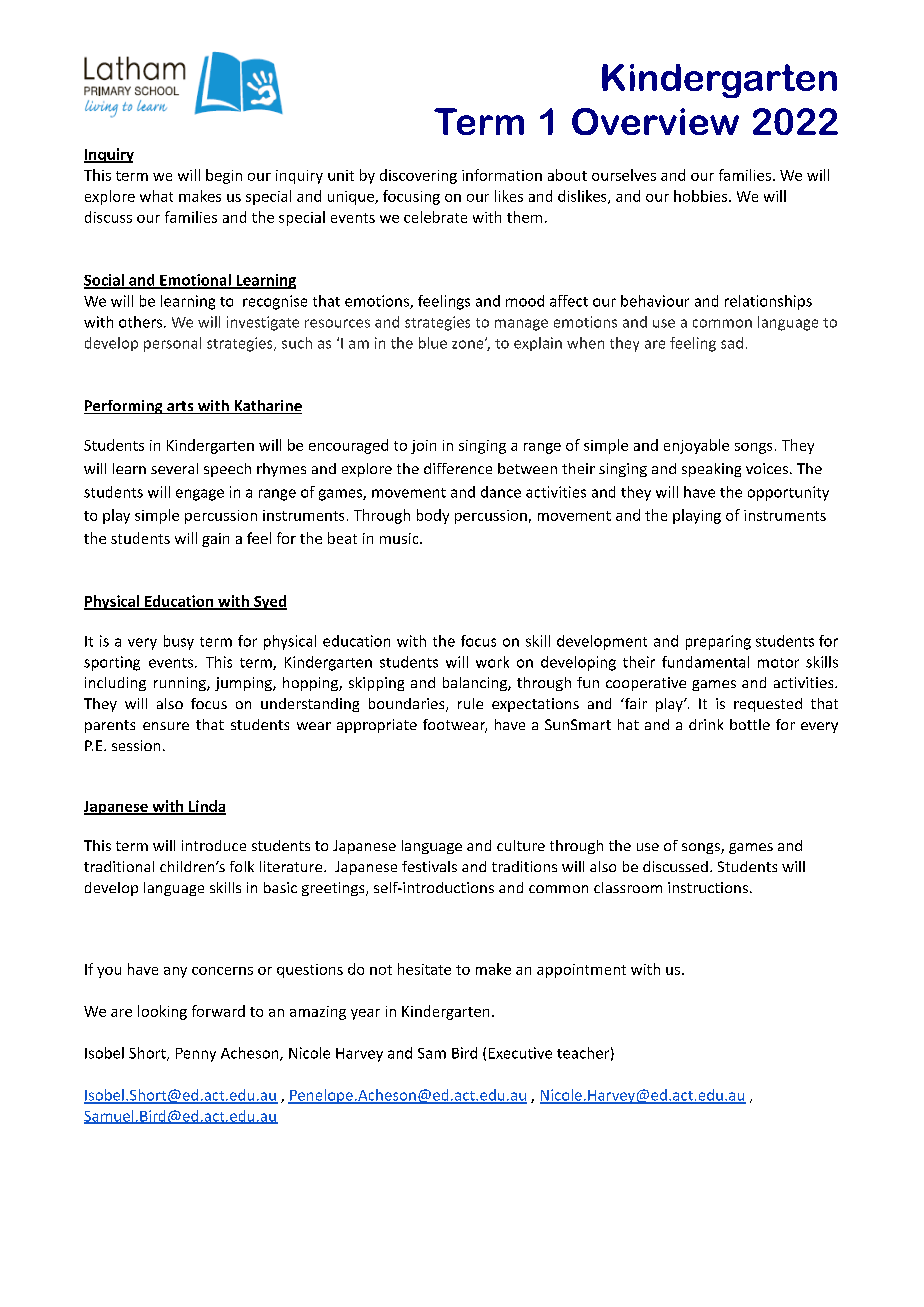 Image resolution: width=924 pixels, height=1307 pixels. I want to click on music, so click(400, 538).
